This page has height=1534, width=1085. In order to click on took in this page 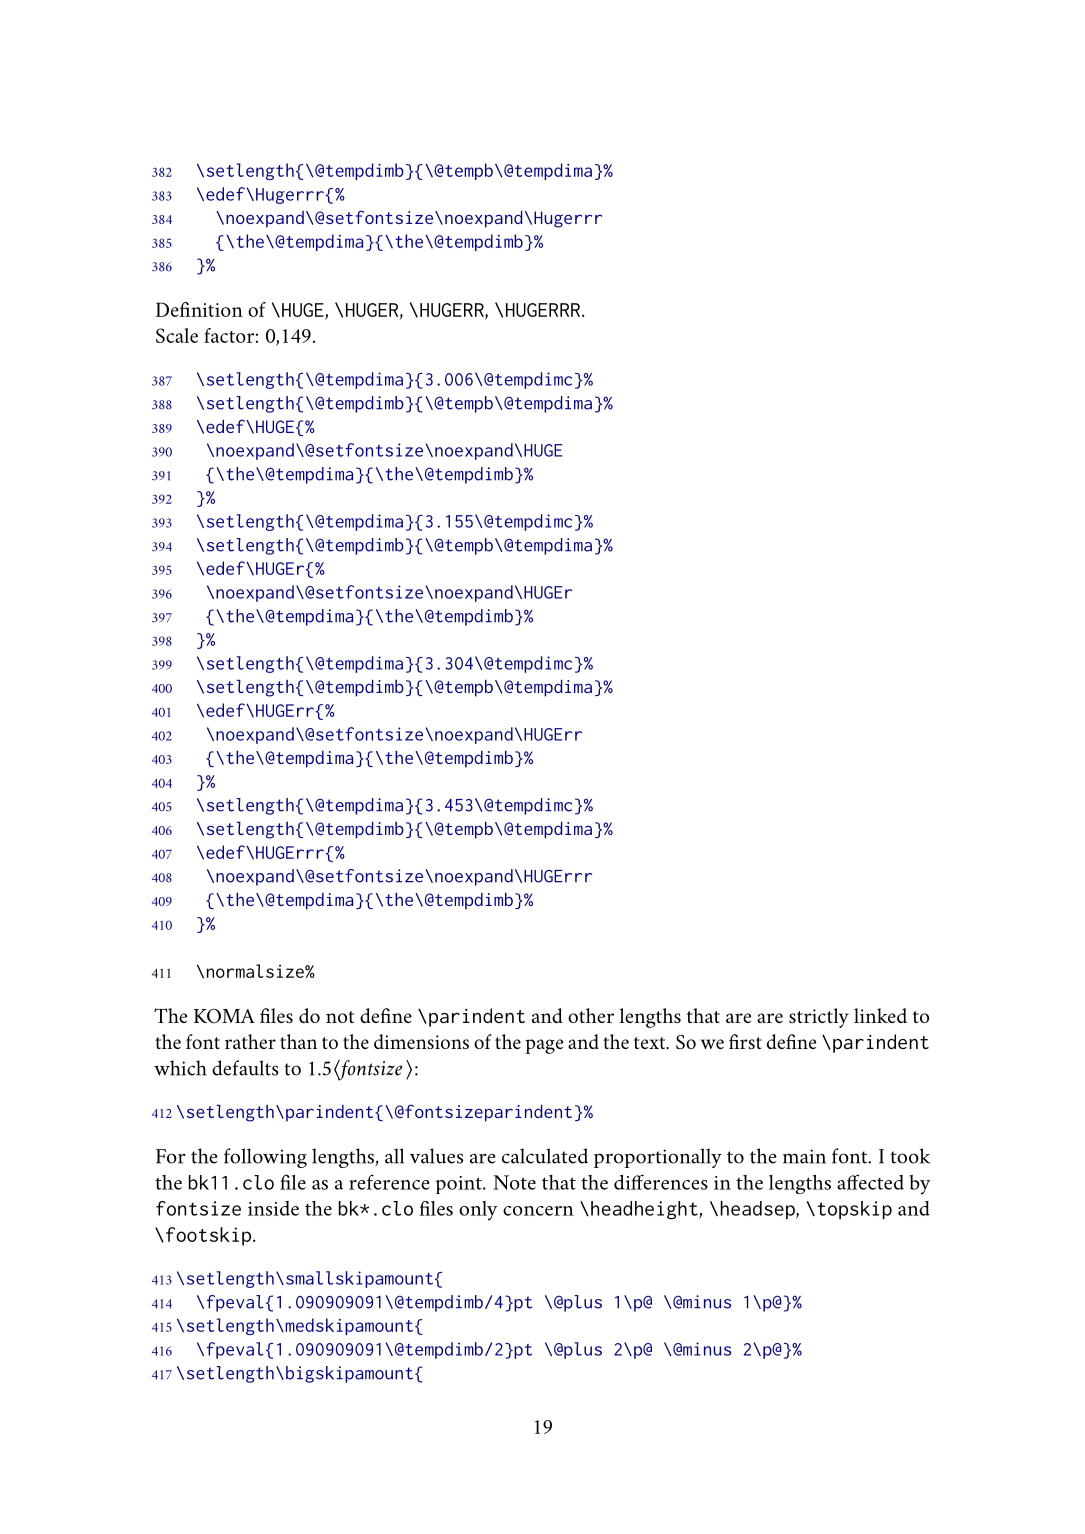, I will do `click(910, 1156)`.
